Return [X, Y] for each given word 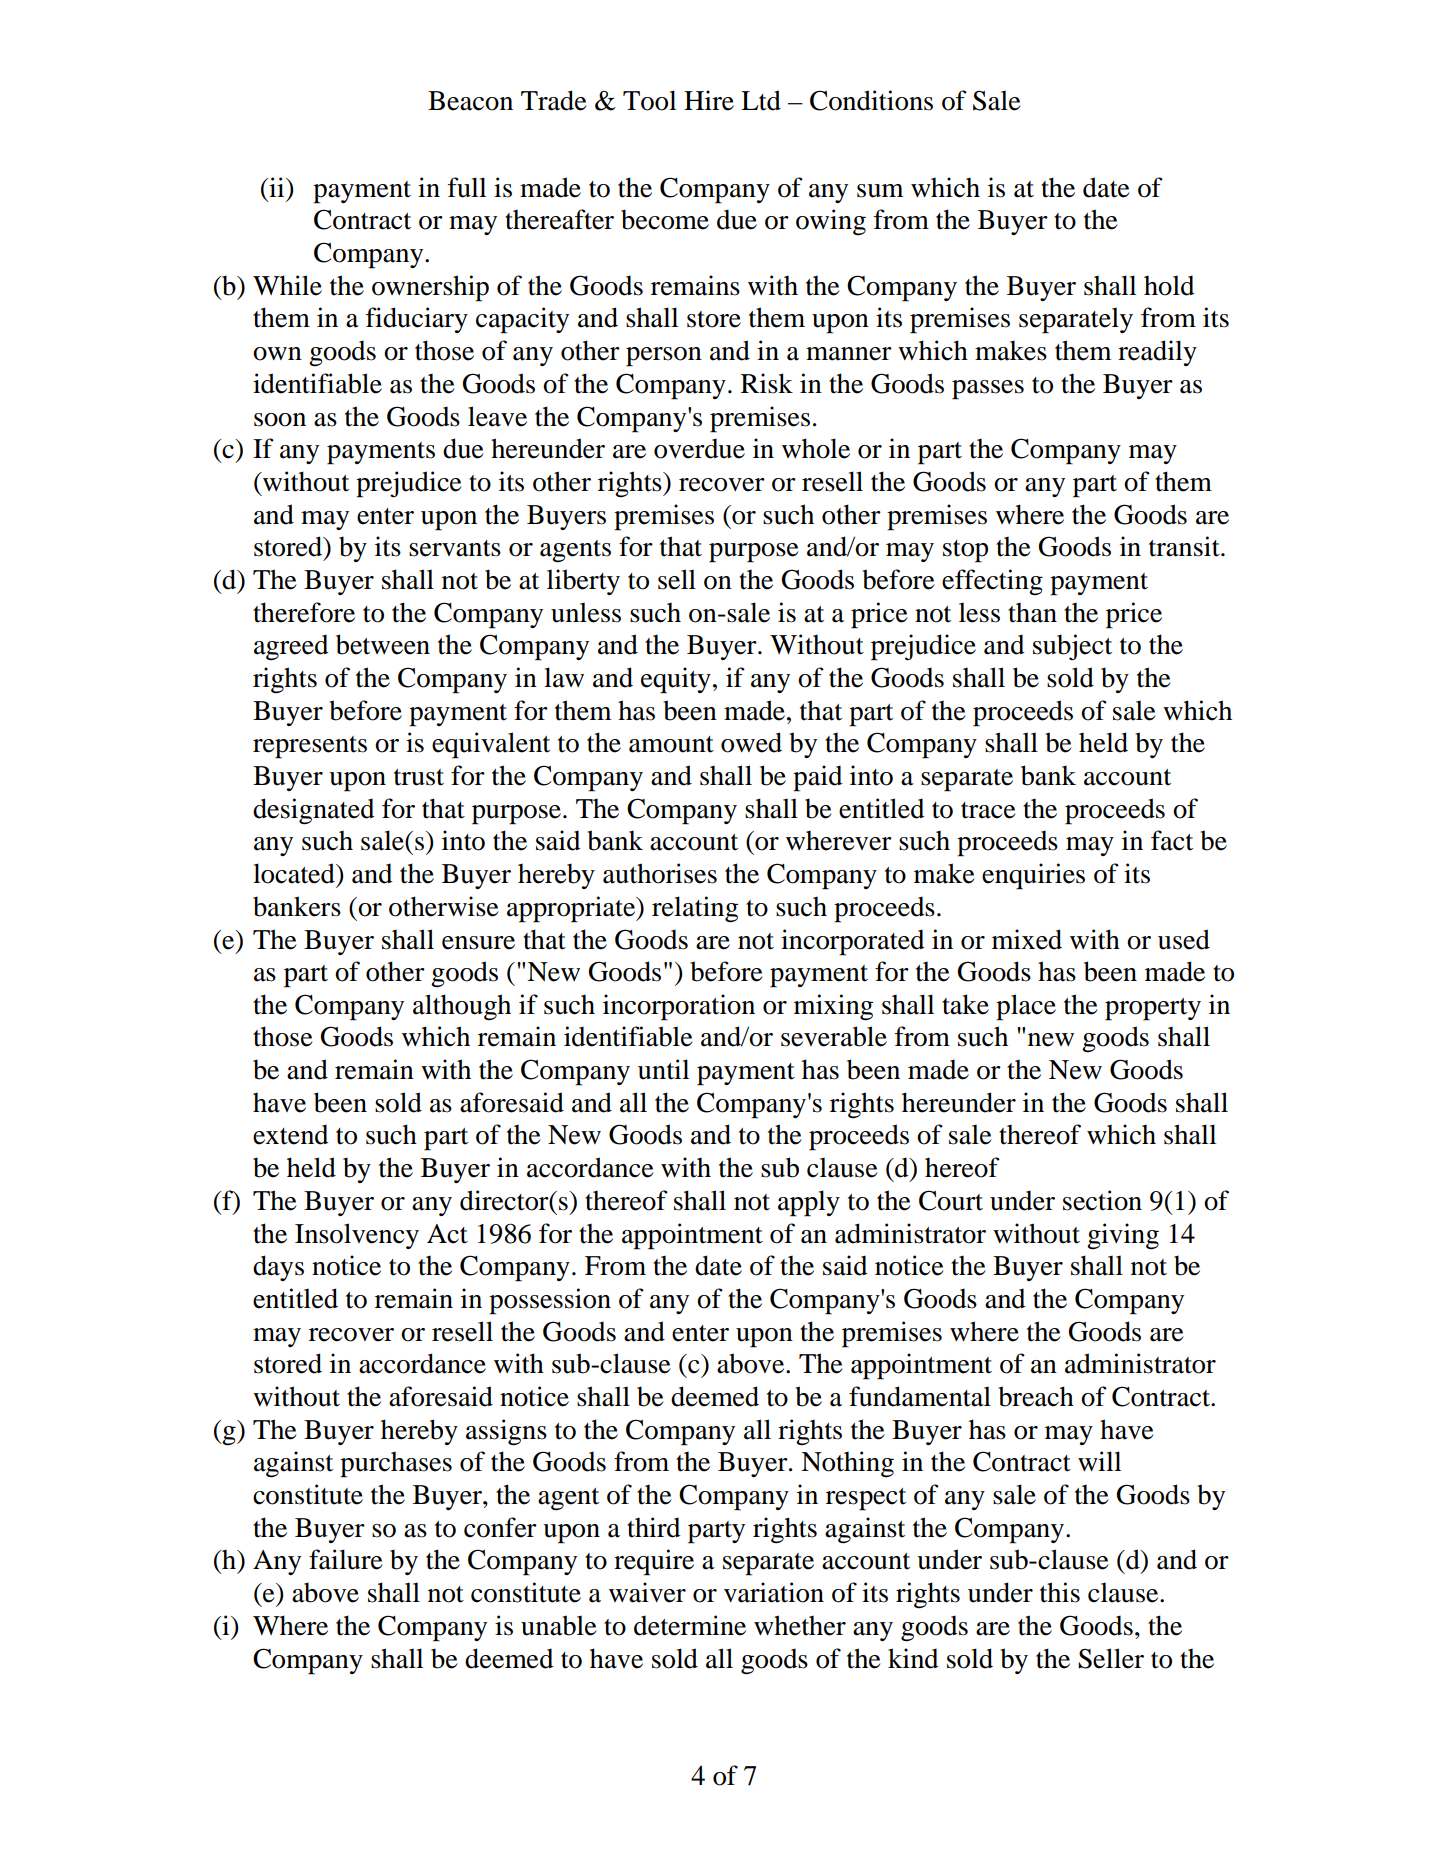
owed [751, 742]
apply [809, 1203]
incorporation [679, 1007]
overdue [699, 448]
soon [280, 420]
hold [1169, 285]
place [1026, 1007]
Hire [709, 100]
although [462, 1007]
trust [419, 777]
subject [1072, 647]
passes [988, 390]
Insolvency [357, 1236]
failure [345, 1559]
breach [1036, 1396]
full [467, 187]
